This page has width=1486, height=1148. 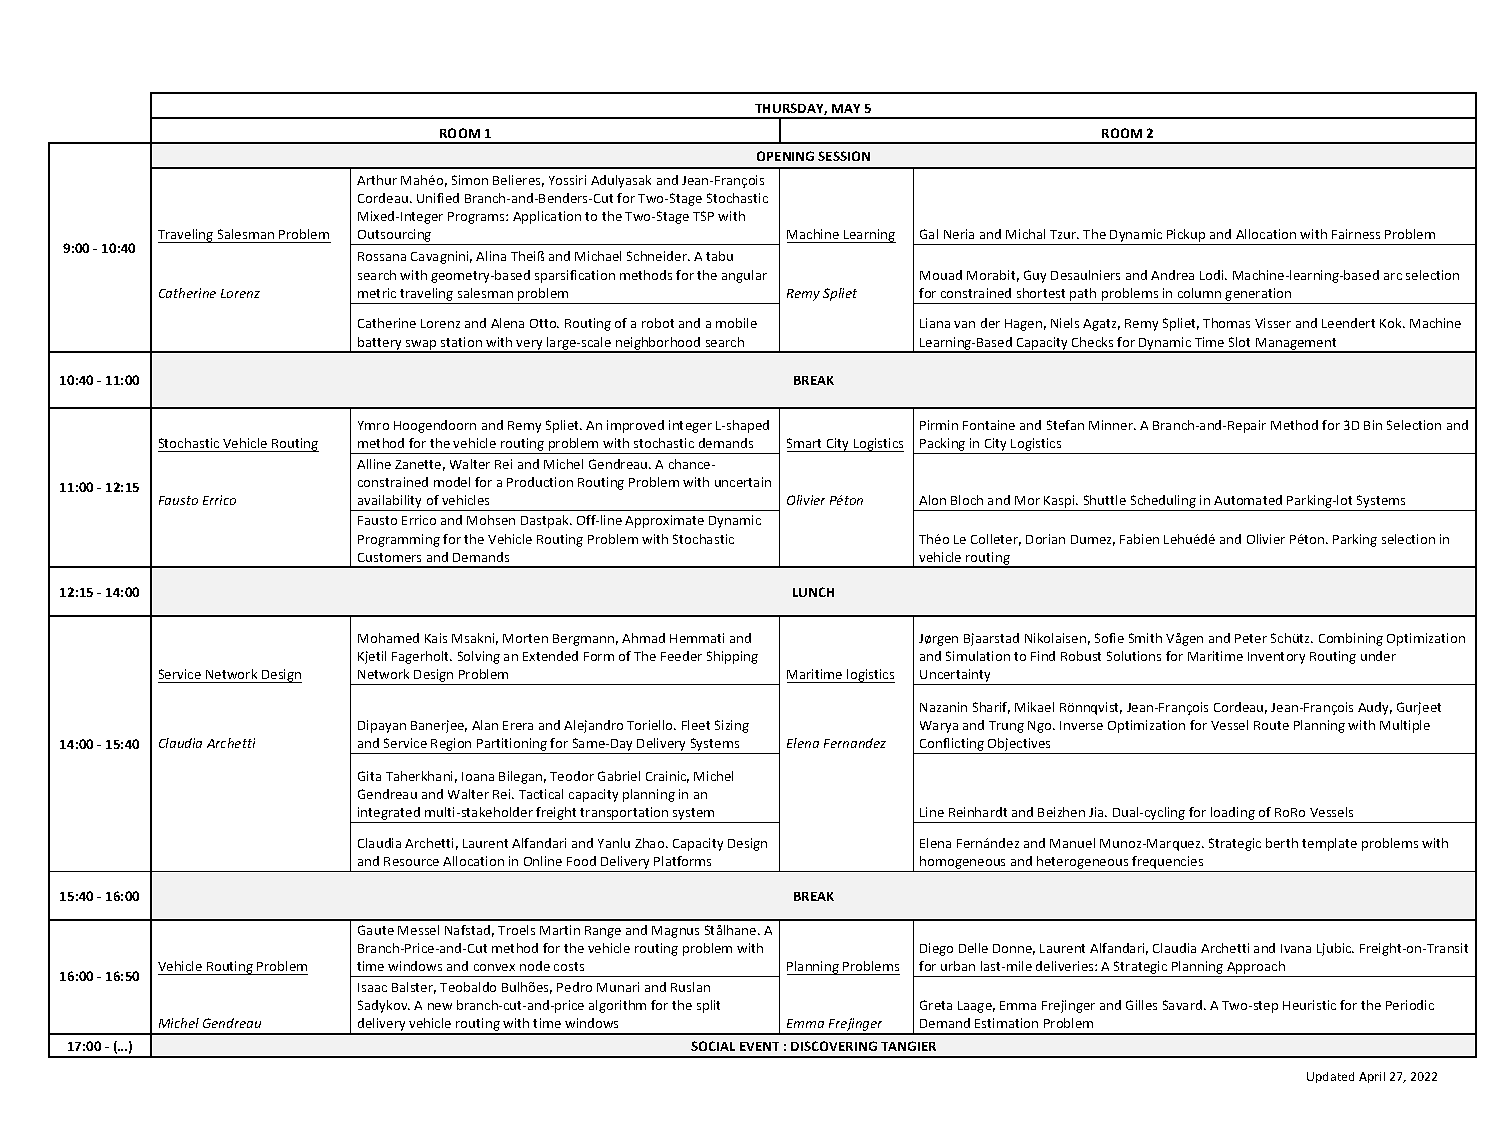 I want to click on Updated, so click(x=1330, y=1077).
